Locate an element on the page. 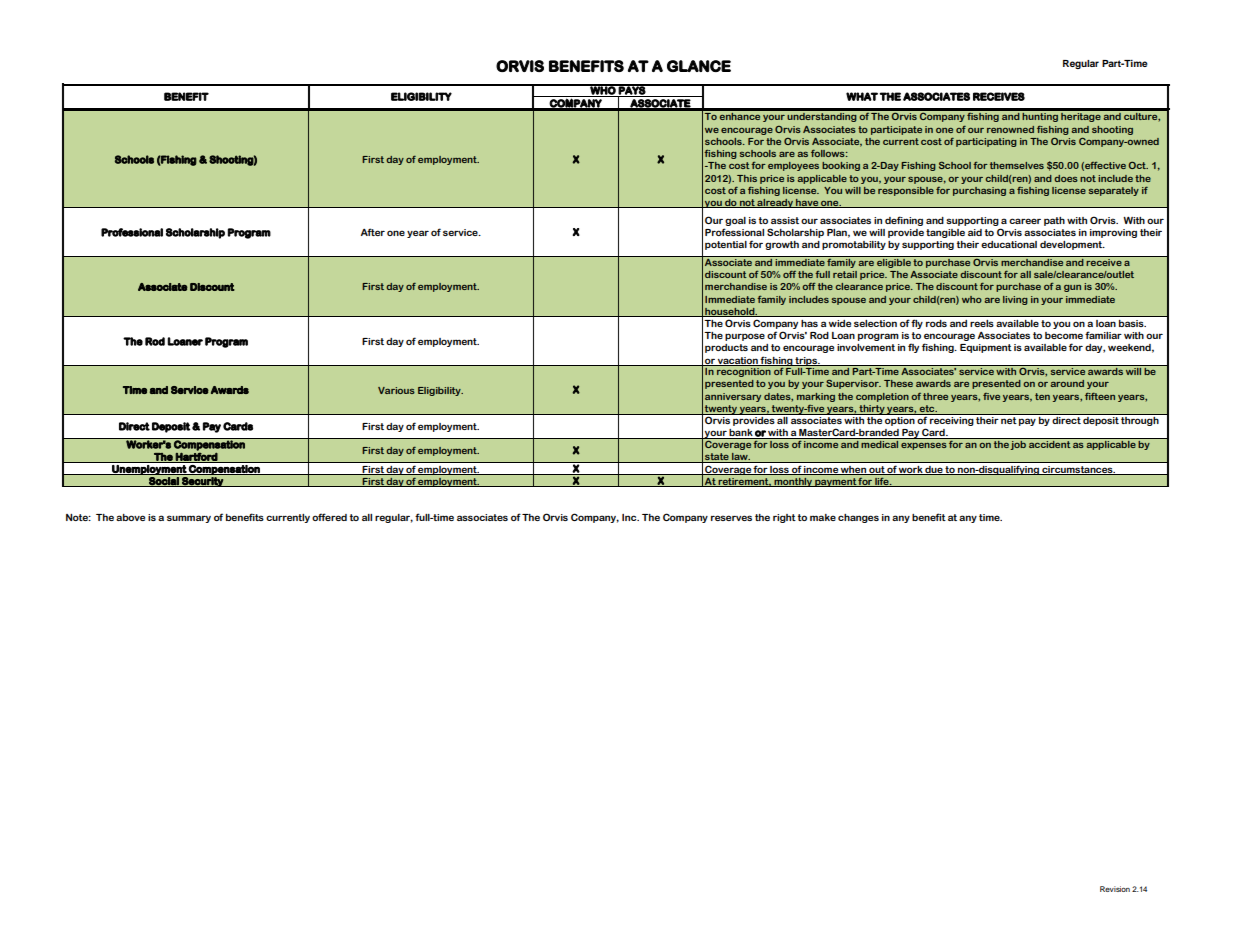 The width and height of the page is (1233, 952). After is located at coordinates (373, 232).
